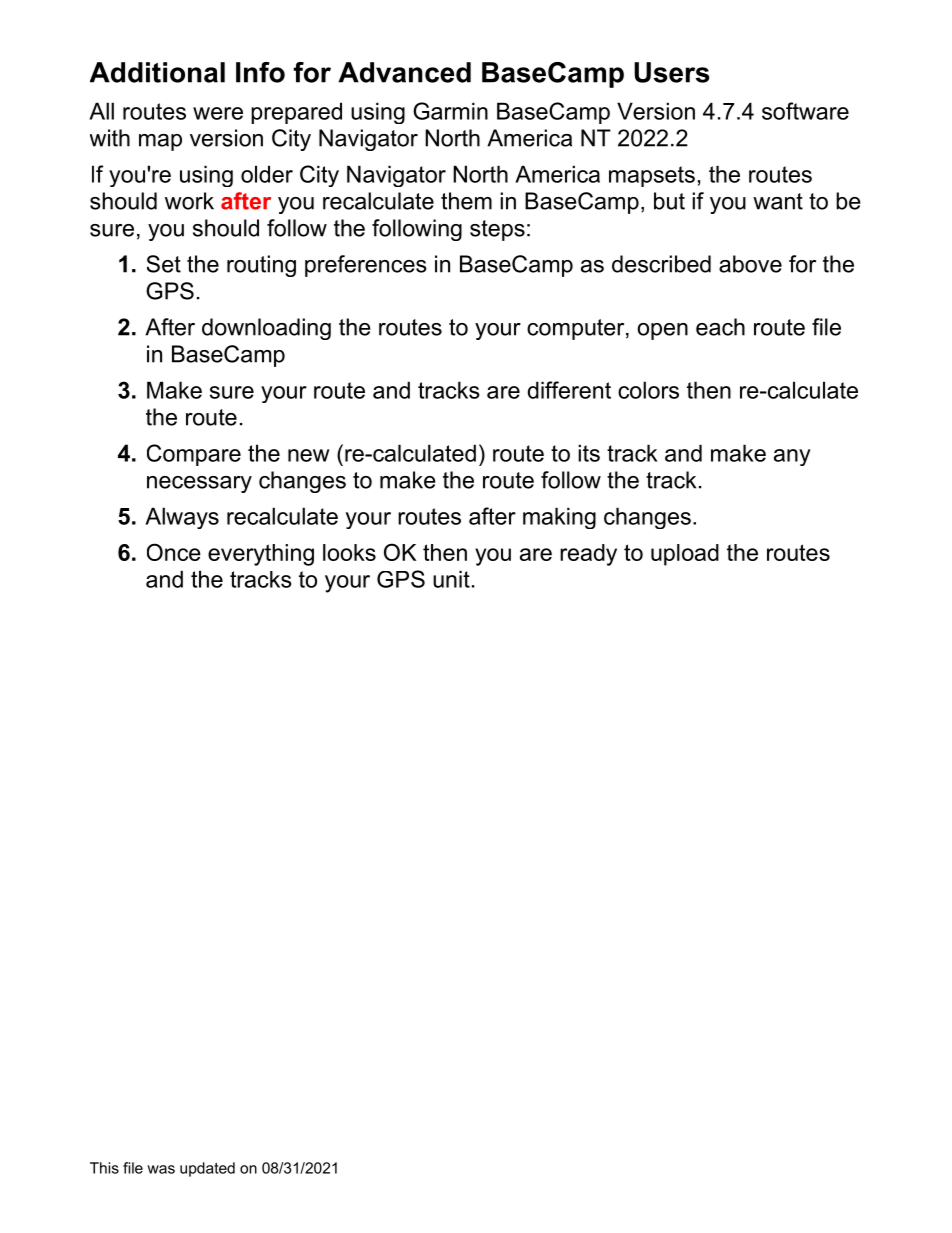 The height and width of the screenshot is (1233, 952). Describe the element at coordinates (792, 457) in the screenshot. I see `any` at that location.
